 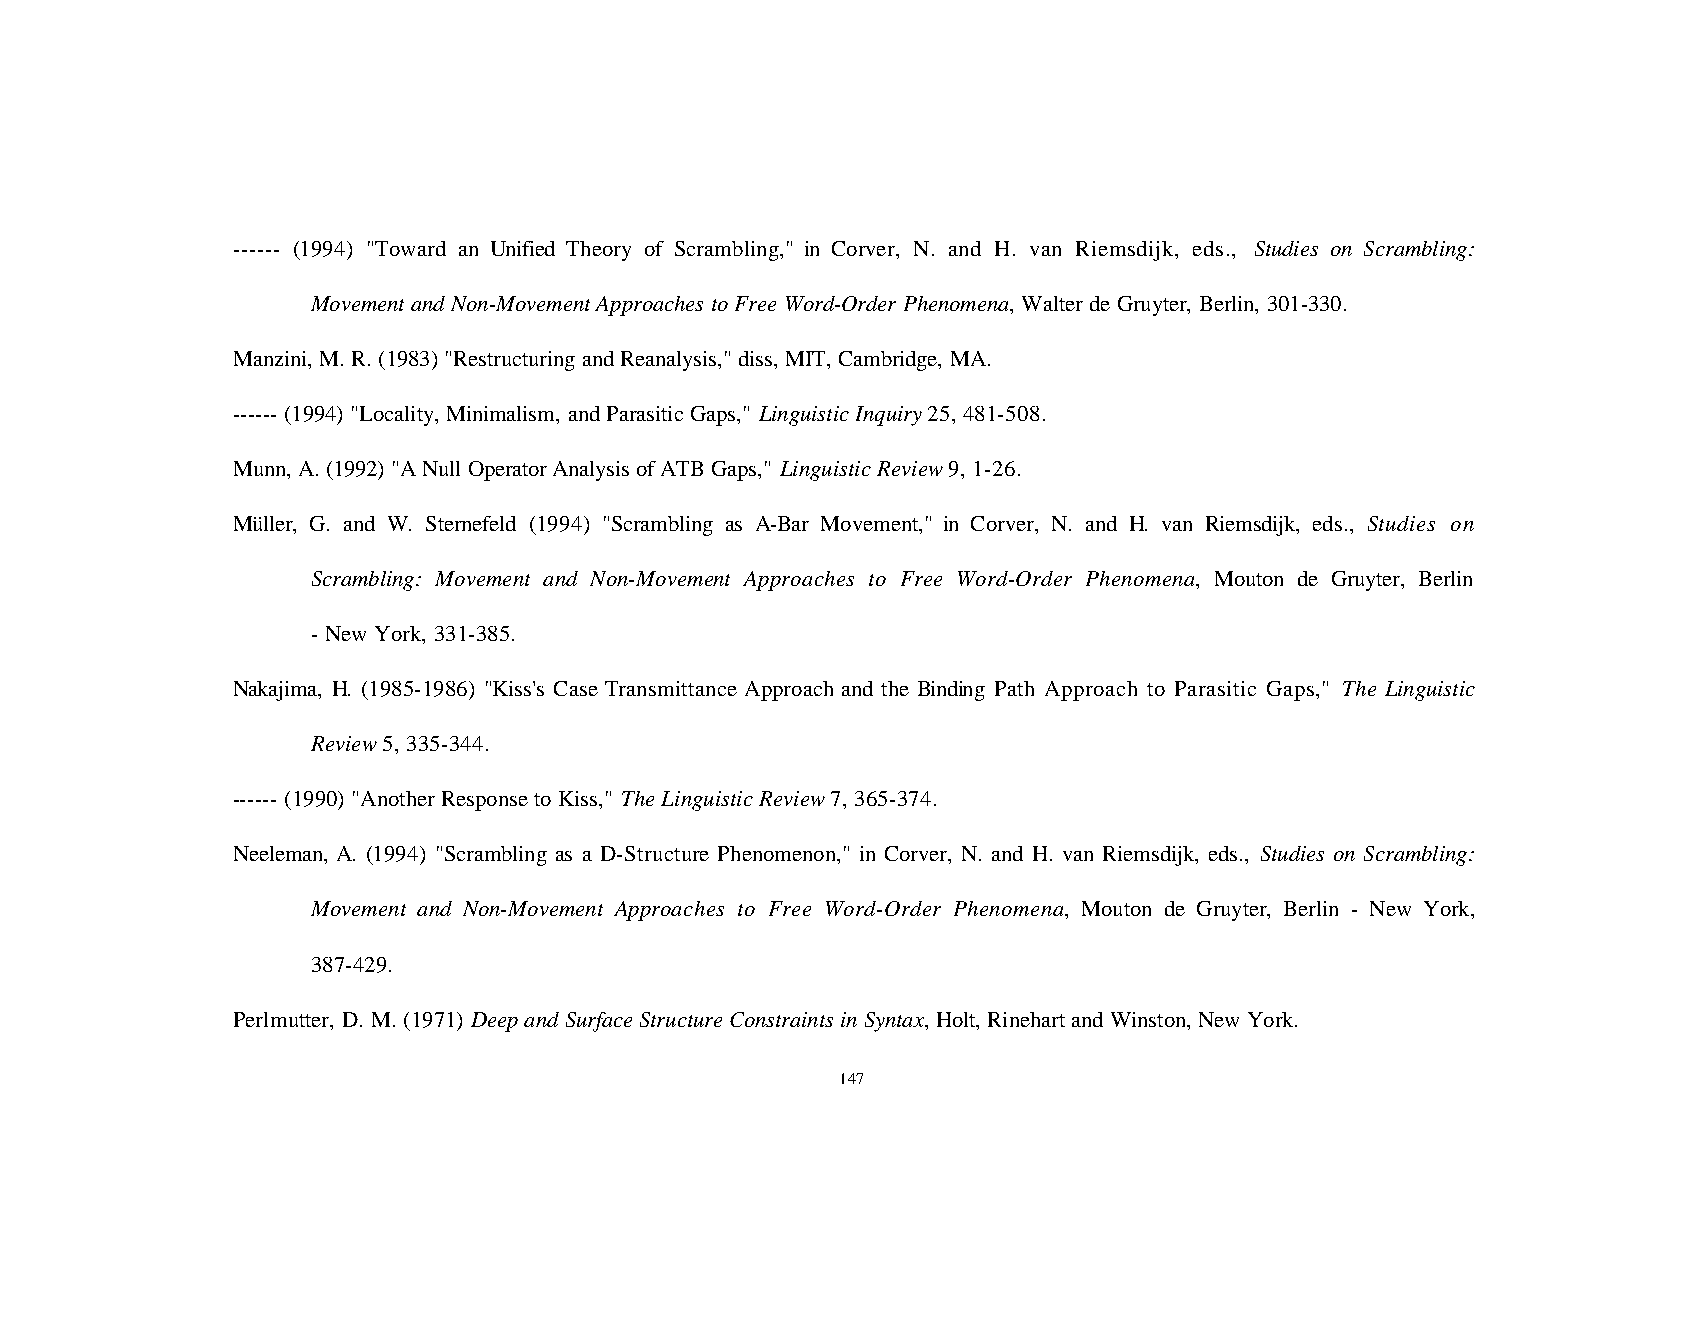 I want to click on Phenomenon, so click(x=778, y=853).
